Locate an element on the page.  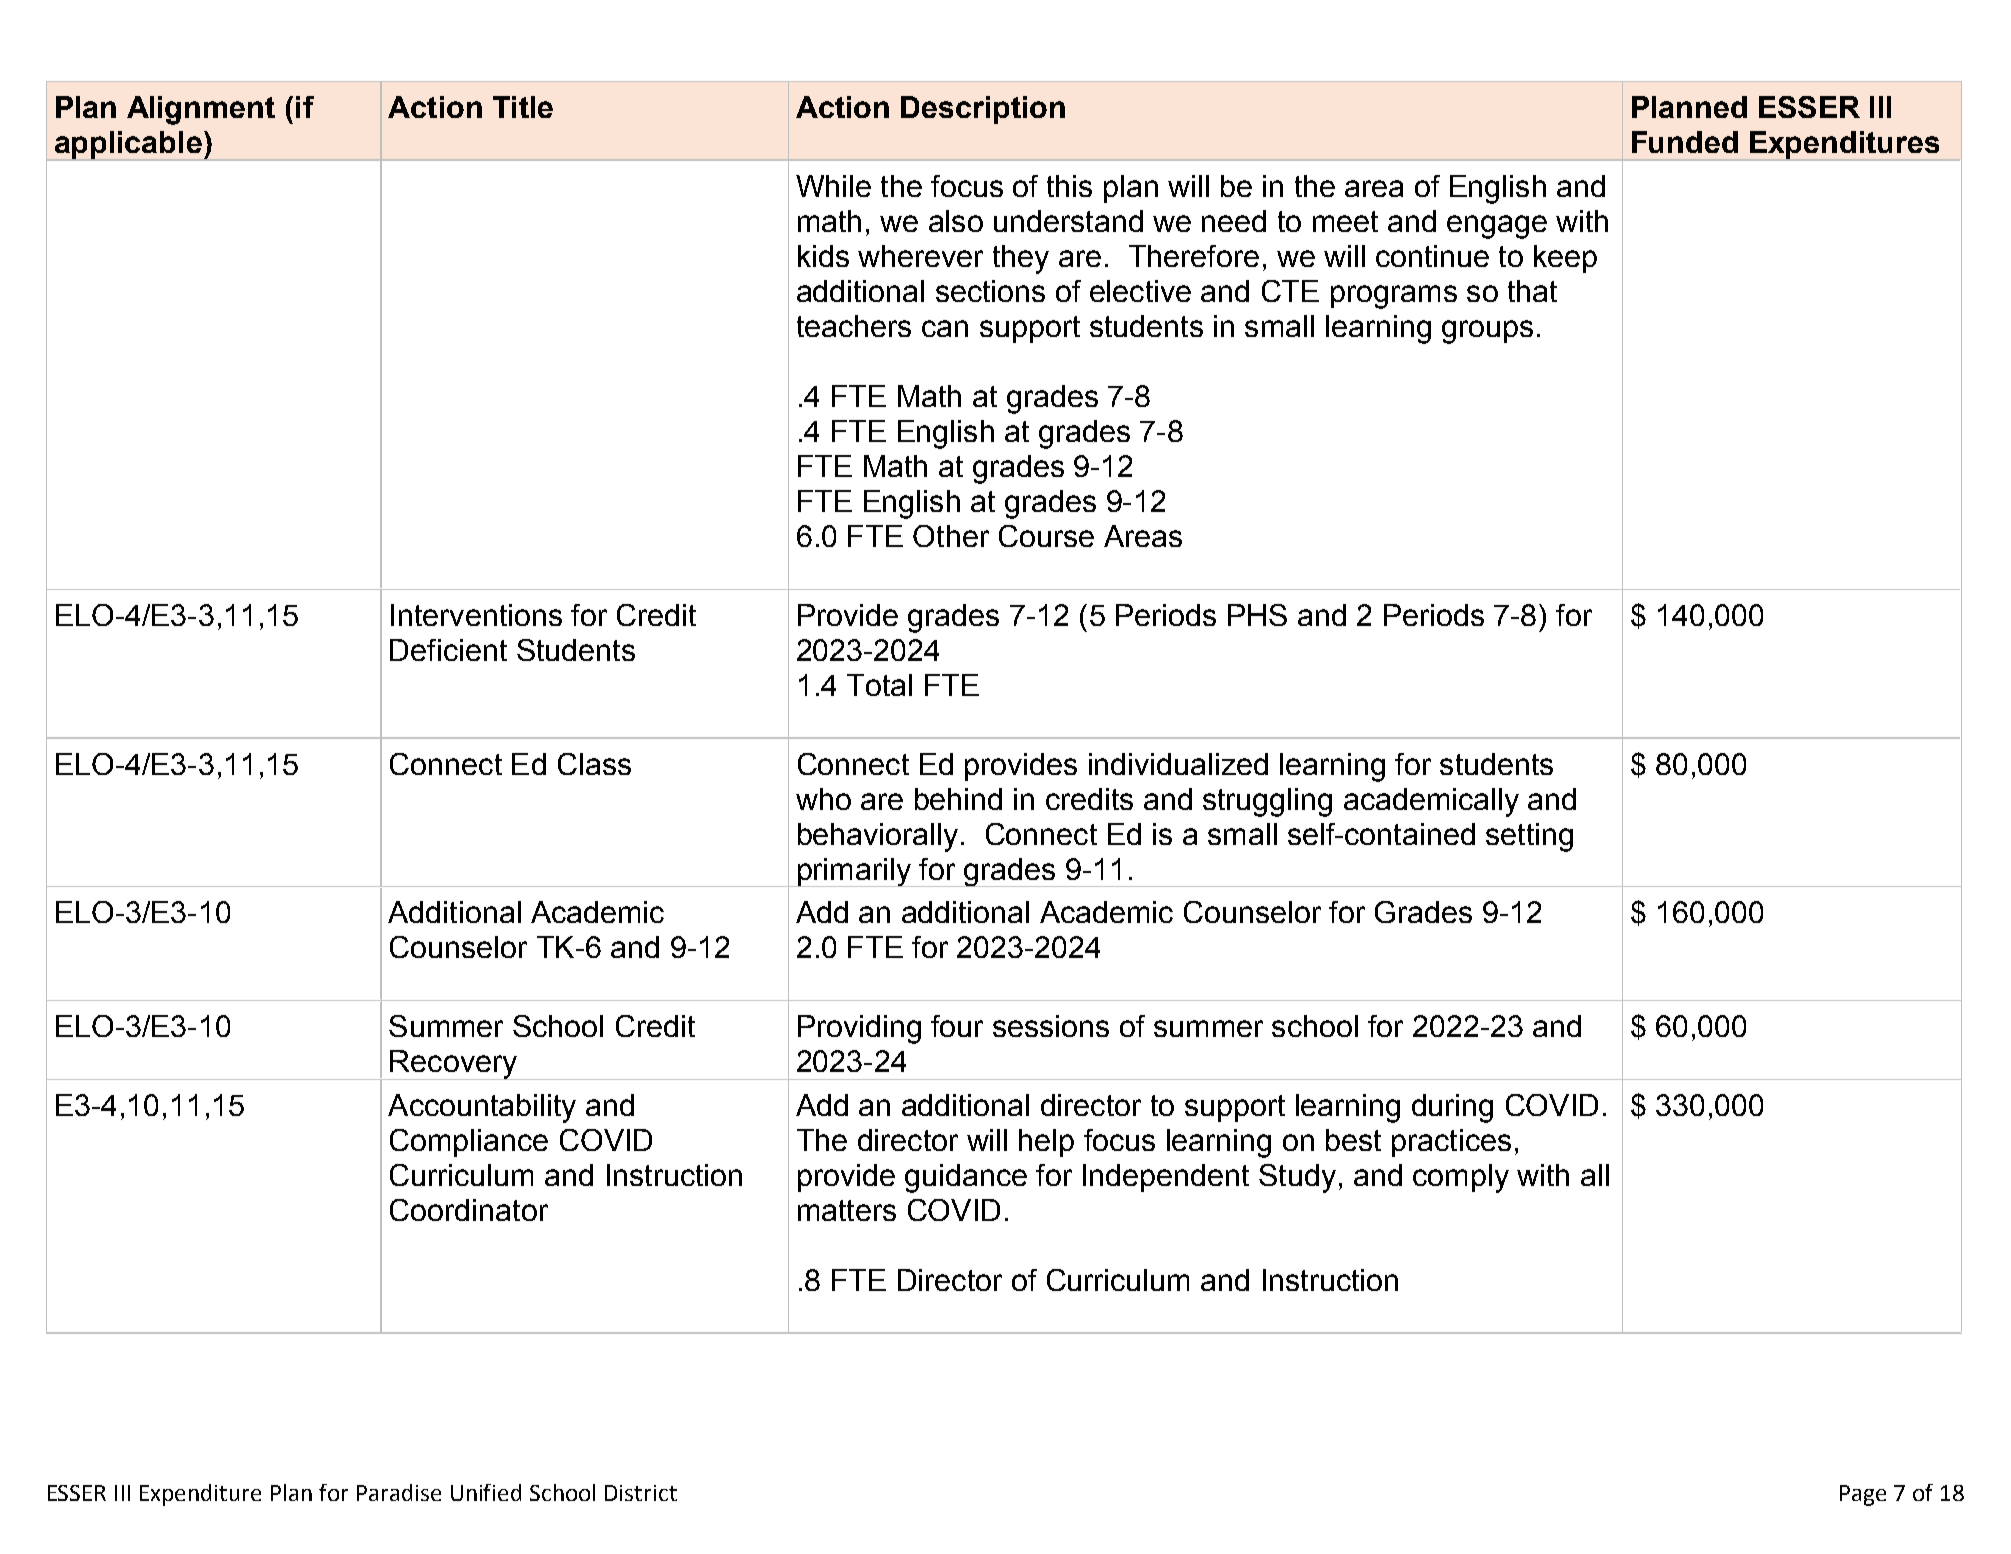
practices is located at coordinates (1451, 1143).
